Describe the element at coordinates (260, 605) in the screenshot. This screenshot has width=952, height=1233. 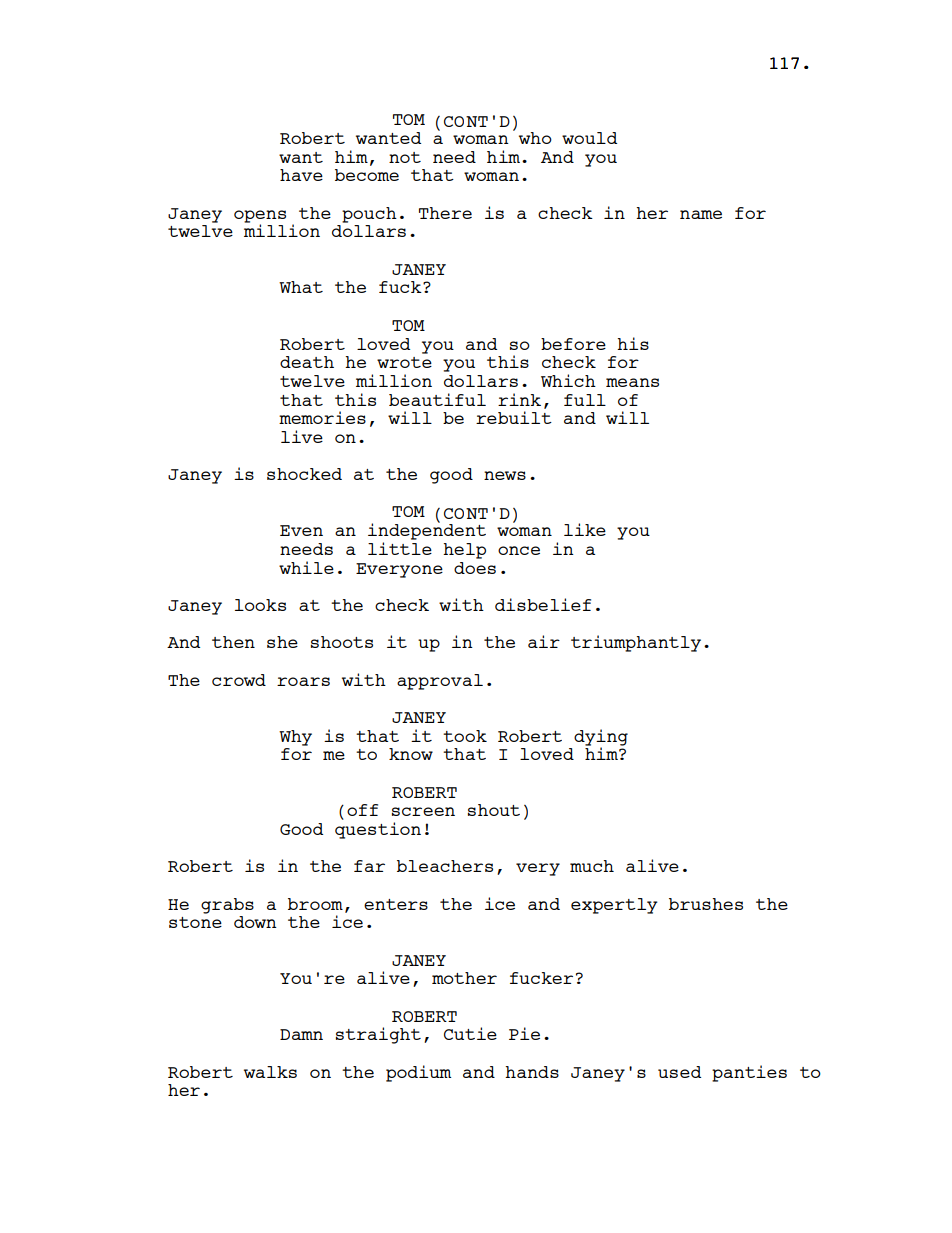
I see `looks` at that location.
